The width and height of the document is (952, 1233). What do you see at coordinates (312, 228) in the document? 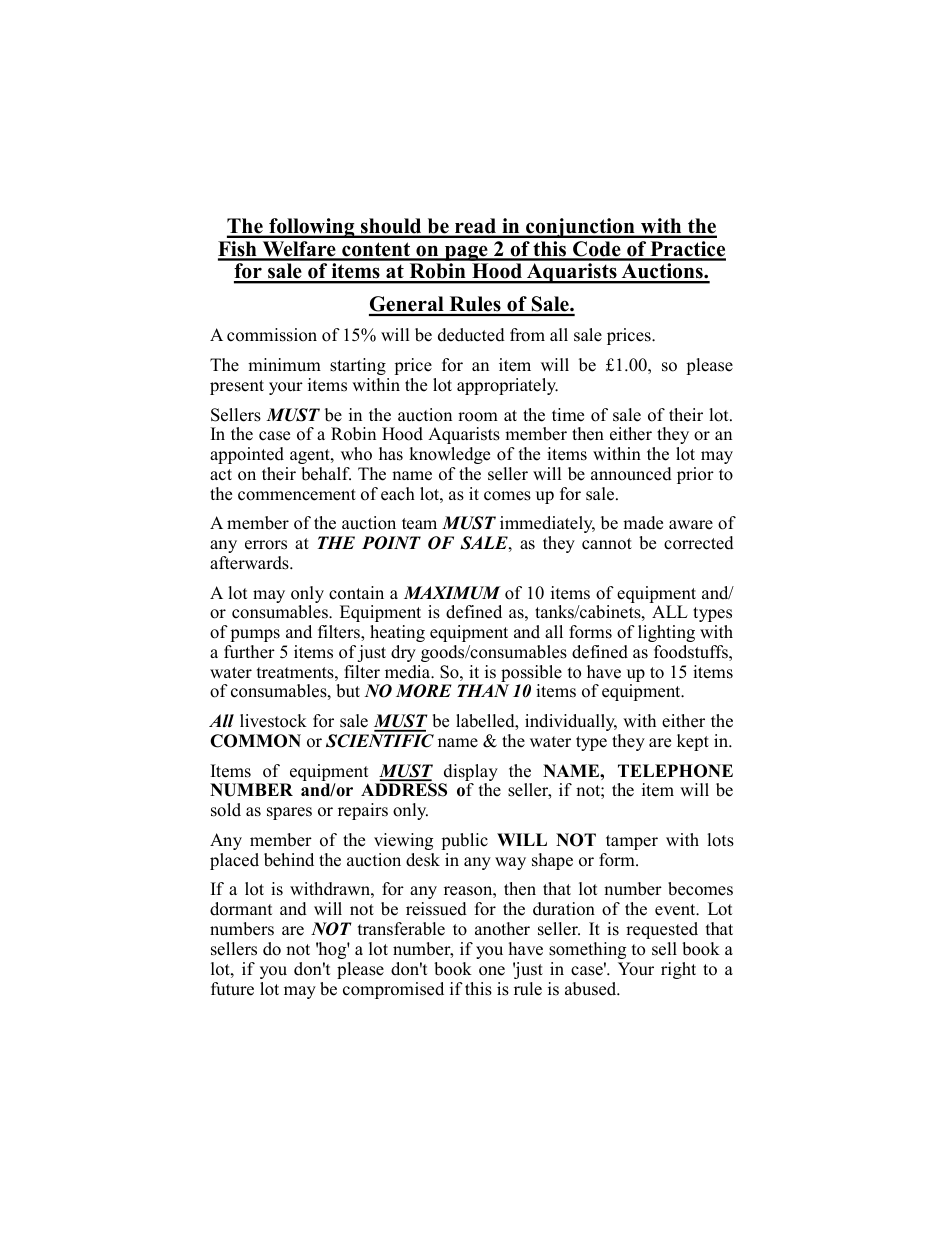
I see `following` at bounding box center [312, 228].
